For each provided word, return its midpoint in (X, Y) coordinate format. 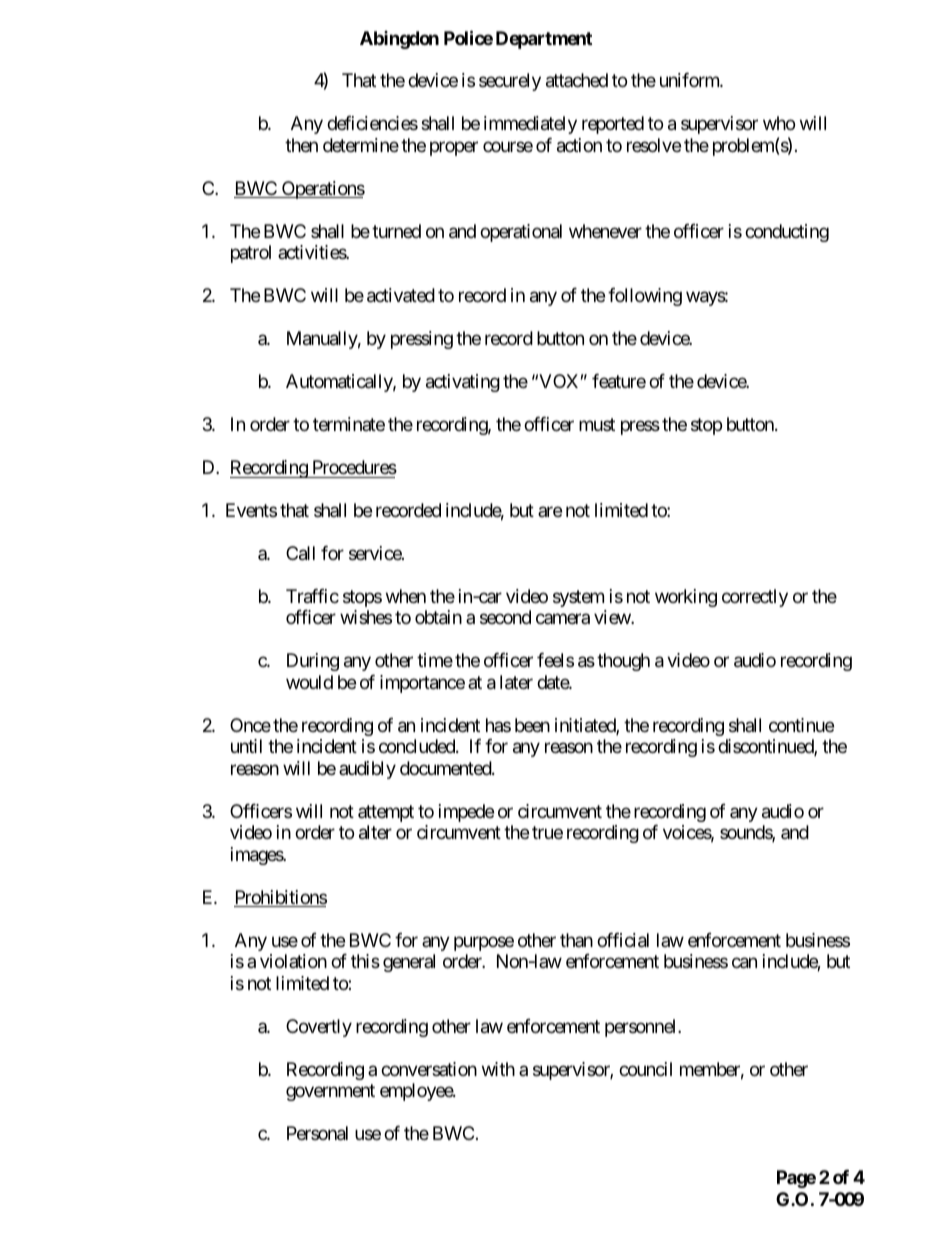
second (505, 617)
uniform (690, 80)
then (301, 145)
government (330, 1092)
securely (510, 82)
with (498, 1069)
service (376, 553)
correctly (755, 598)
